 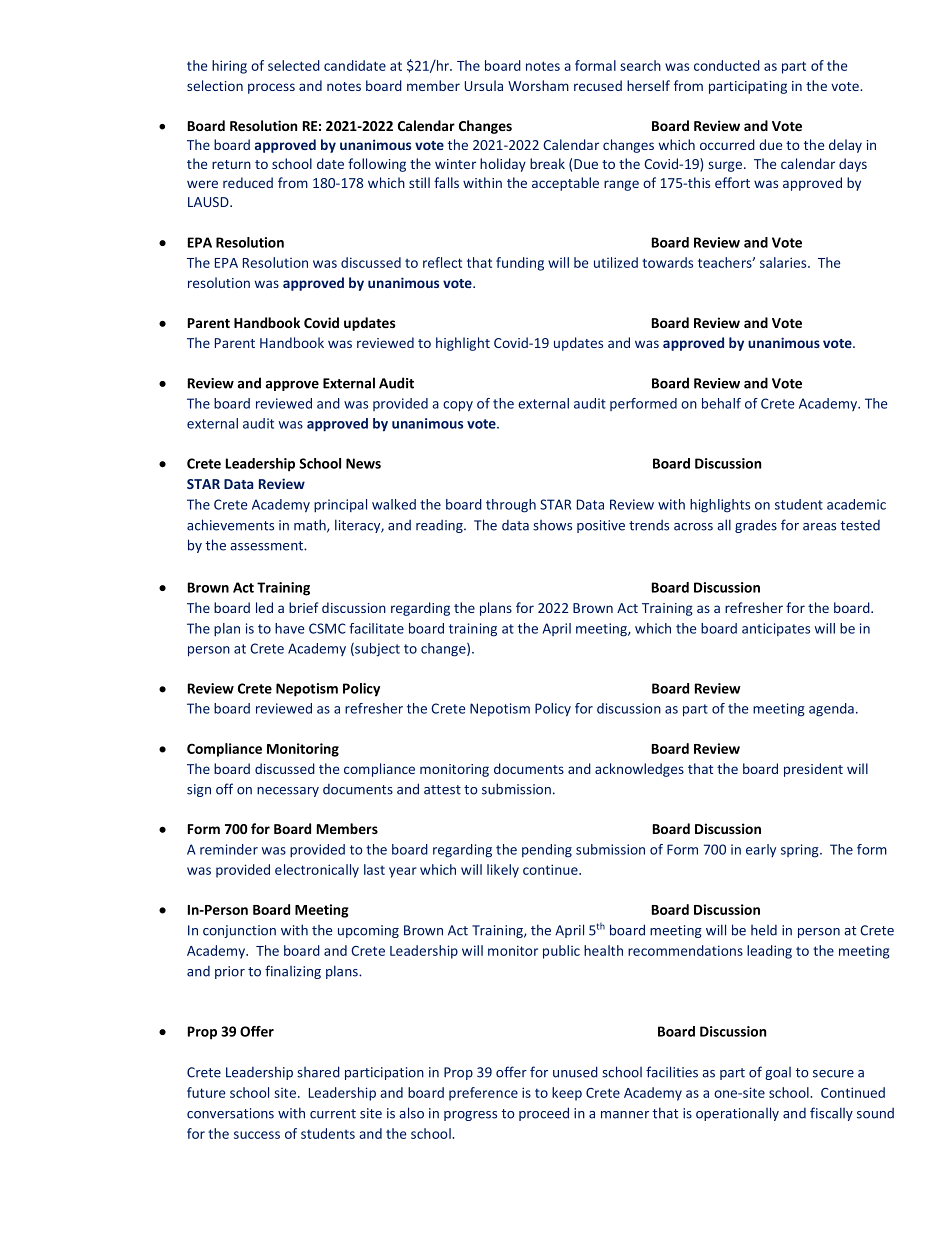 I want to click on Ursula, so click(x=484, y=85).
